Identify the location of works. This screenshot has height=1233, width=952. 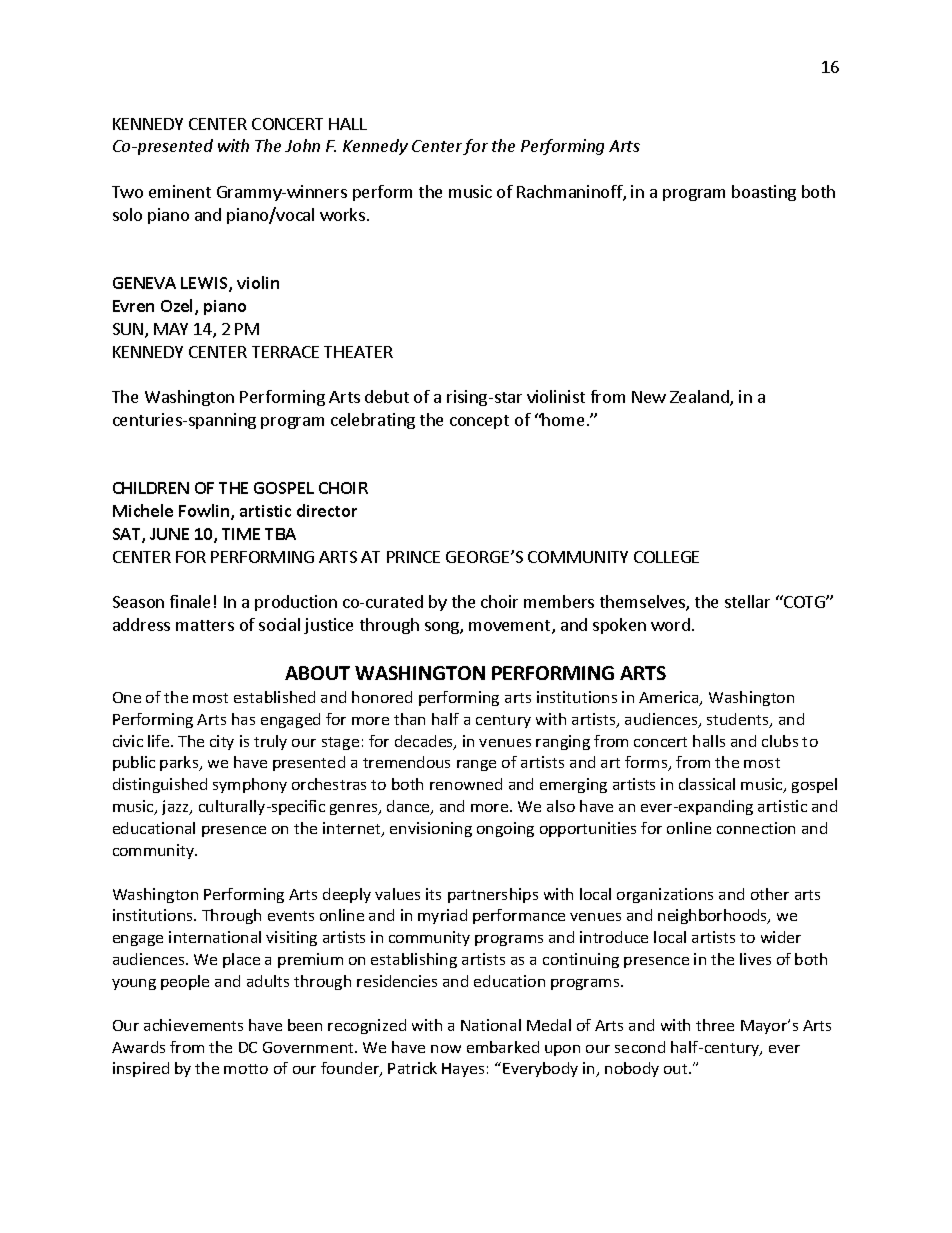
(342, 214).
